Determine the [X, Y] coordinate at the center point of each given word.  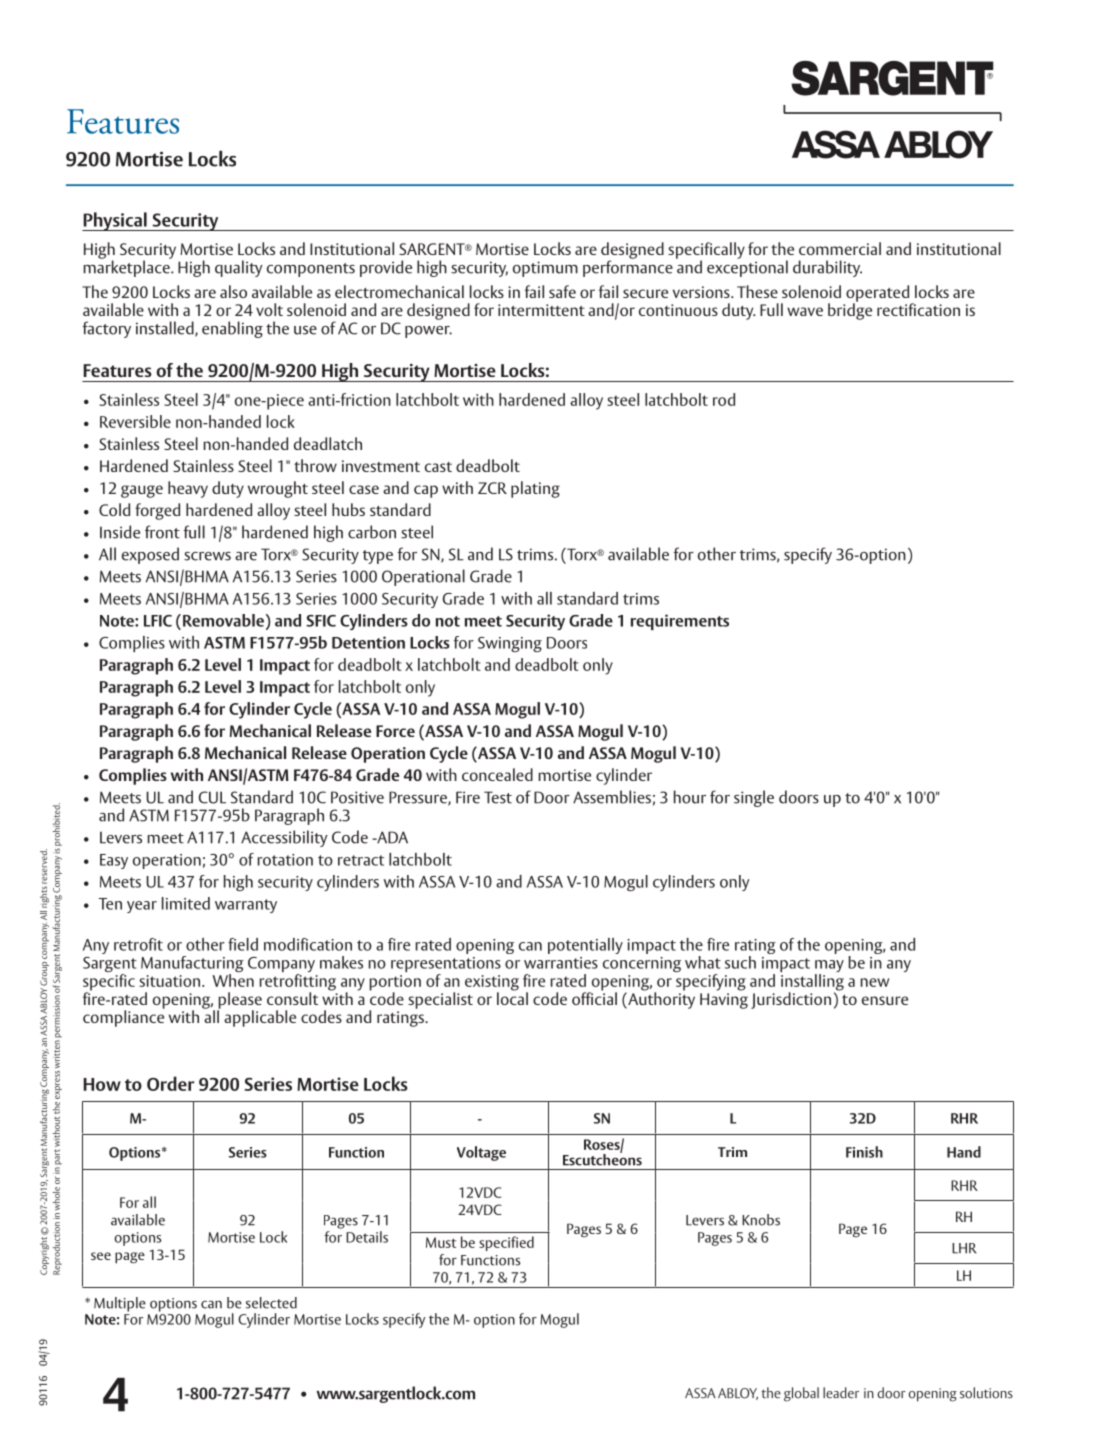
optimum [545, 269]
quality [239, 268]
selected [271, 1303]
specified [506, 1243]
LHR [964, 1248]
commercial [840, 248]
